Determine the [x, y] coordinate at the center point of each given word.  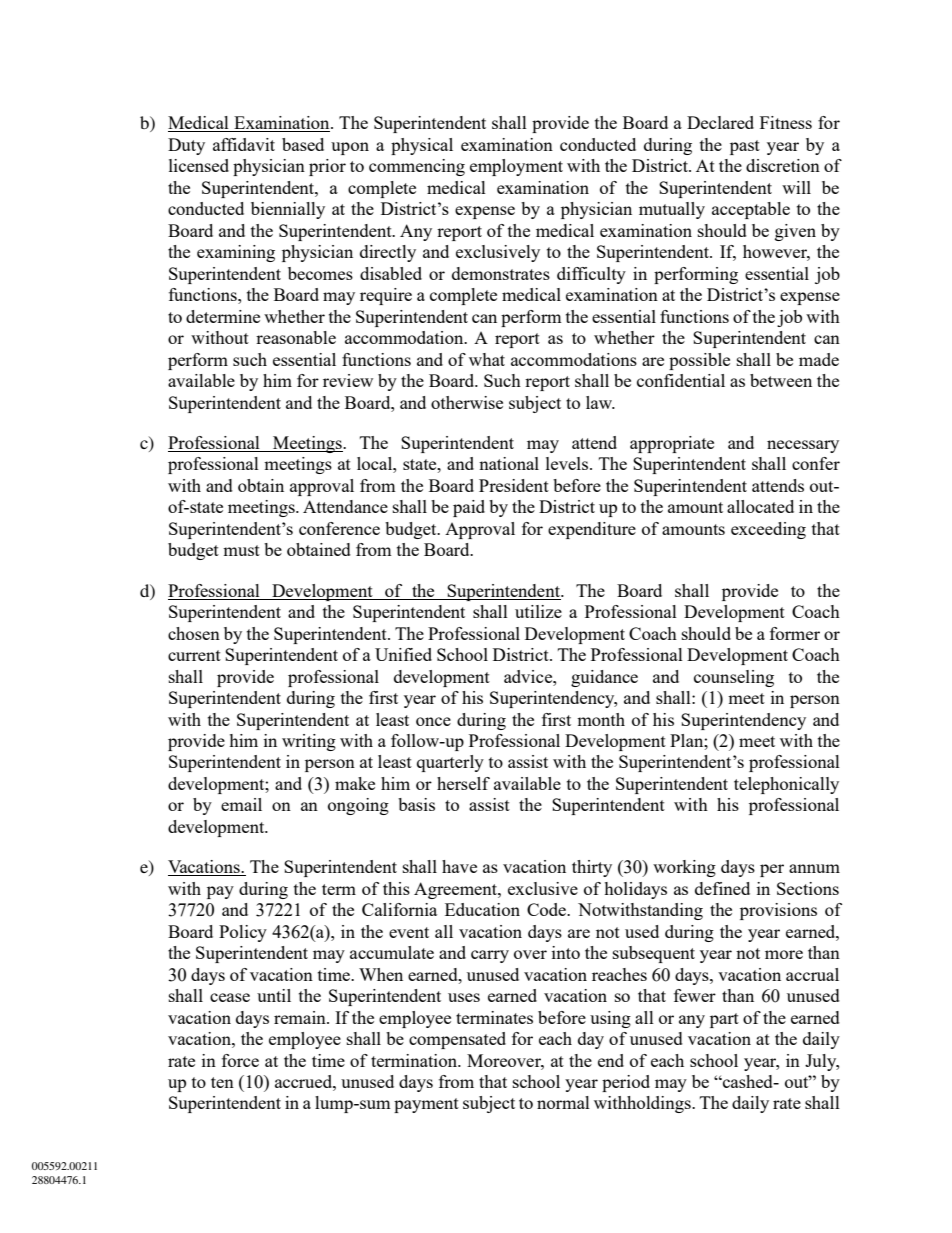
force [240, 1060]
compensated [457, 1040]
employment [516, 167]
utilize [538, 611]
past [745, 147]
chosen [194, 633]
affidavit [244, 144]
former [795, 633]
